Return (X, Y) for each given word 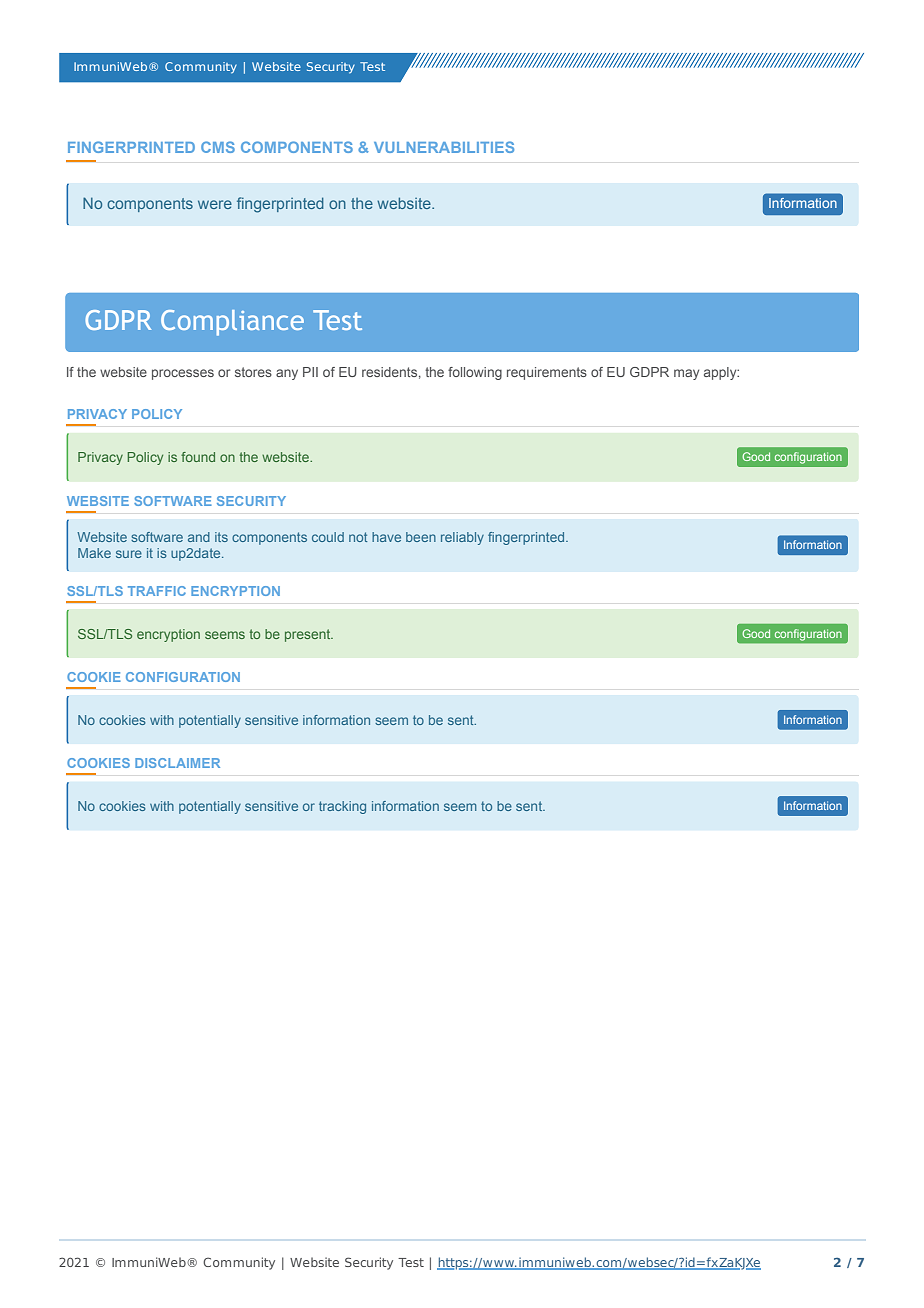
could (328, 537)
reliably (462, 538)
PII (310, 372)
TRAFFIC (157, 591)
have (386, 537)
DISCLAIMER (177, 763)
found (198, 457)
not (358, 537)
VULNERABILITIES (444, 147)
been (421, 537)
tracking (342, 807)
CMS (218, 147)
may (686, 374)
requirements (547, 373)
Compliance (232, 323)
